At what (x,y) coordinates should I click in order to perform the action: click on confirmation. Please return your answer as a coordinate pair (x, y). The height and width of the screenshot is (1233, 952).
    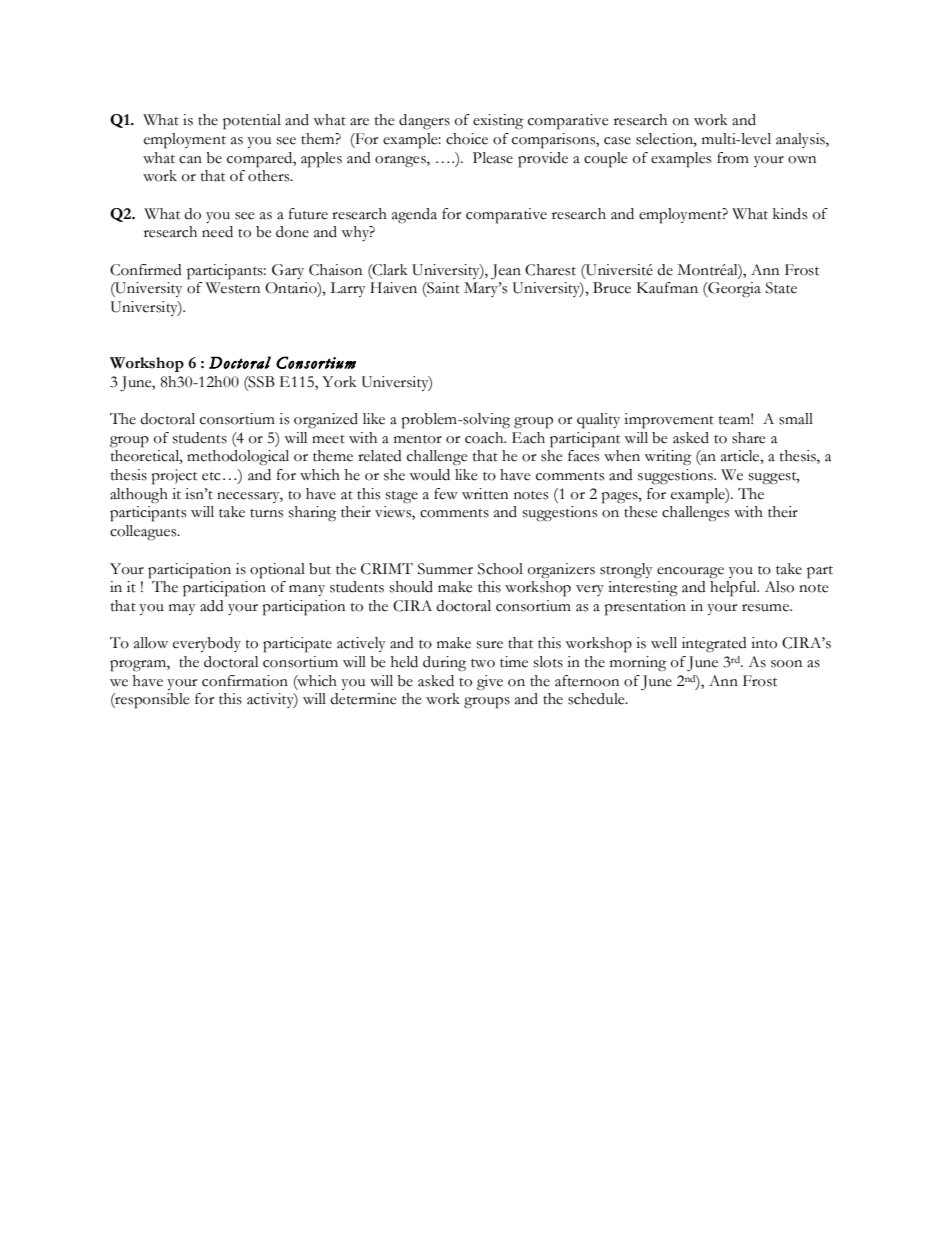
    Looking at the image, I should click on (245, 681).
